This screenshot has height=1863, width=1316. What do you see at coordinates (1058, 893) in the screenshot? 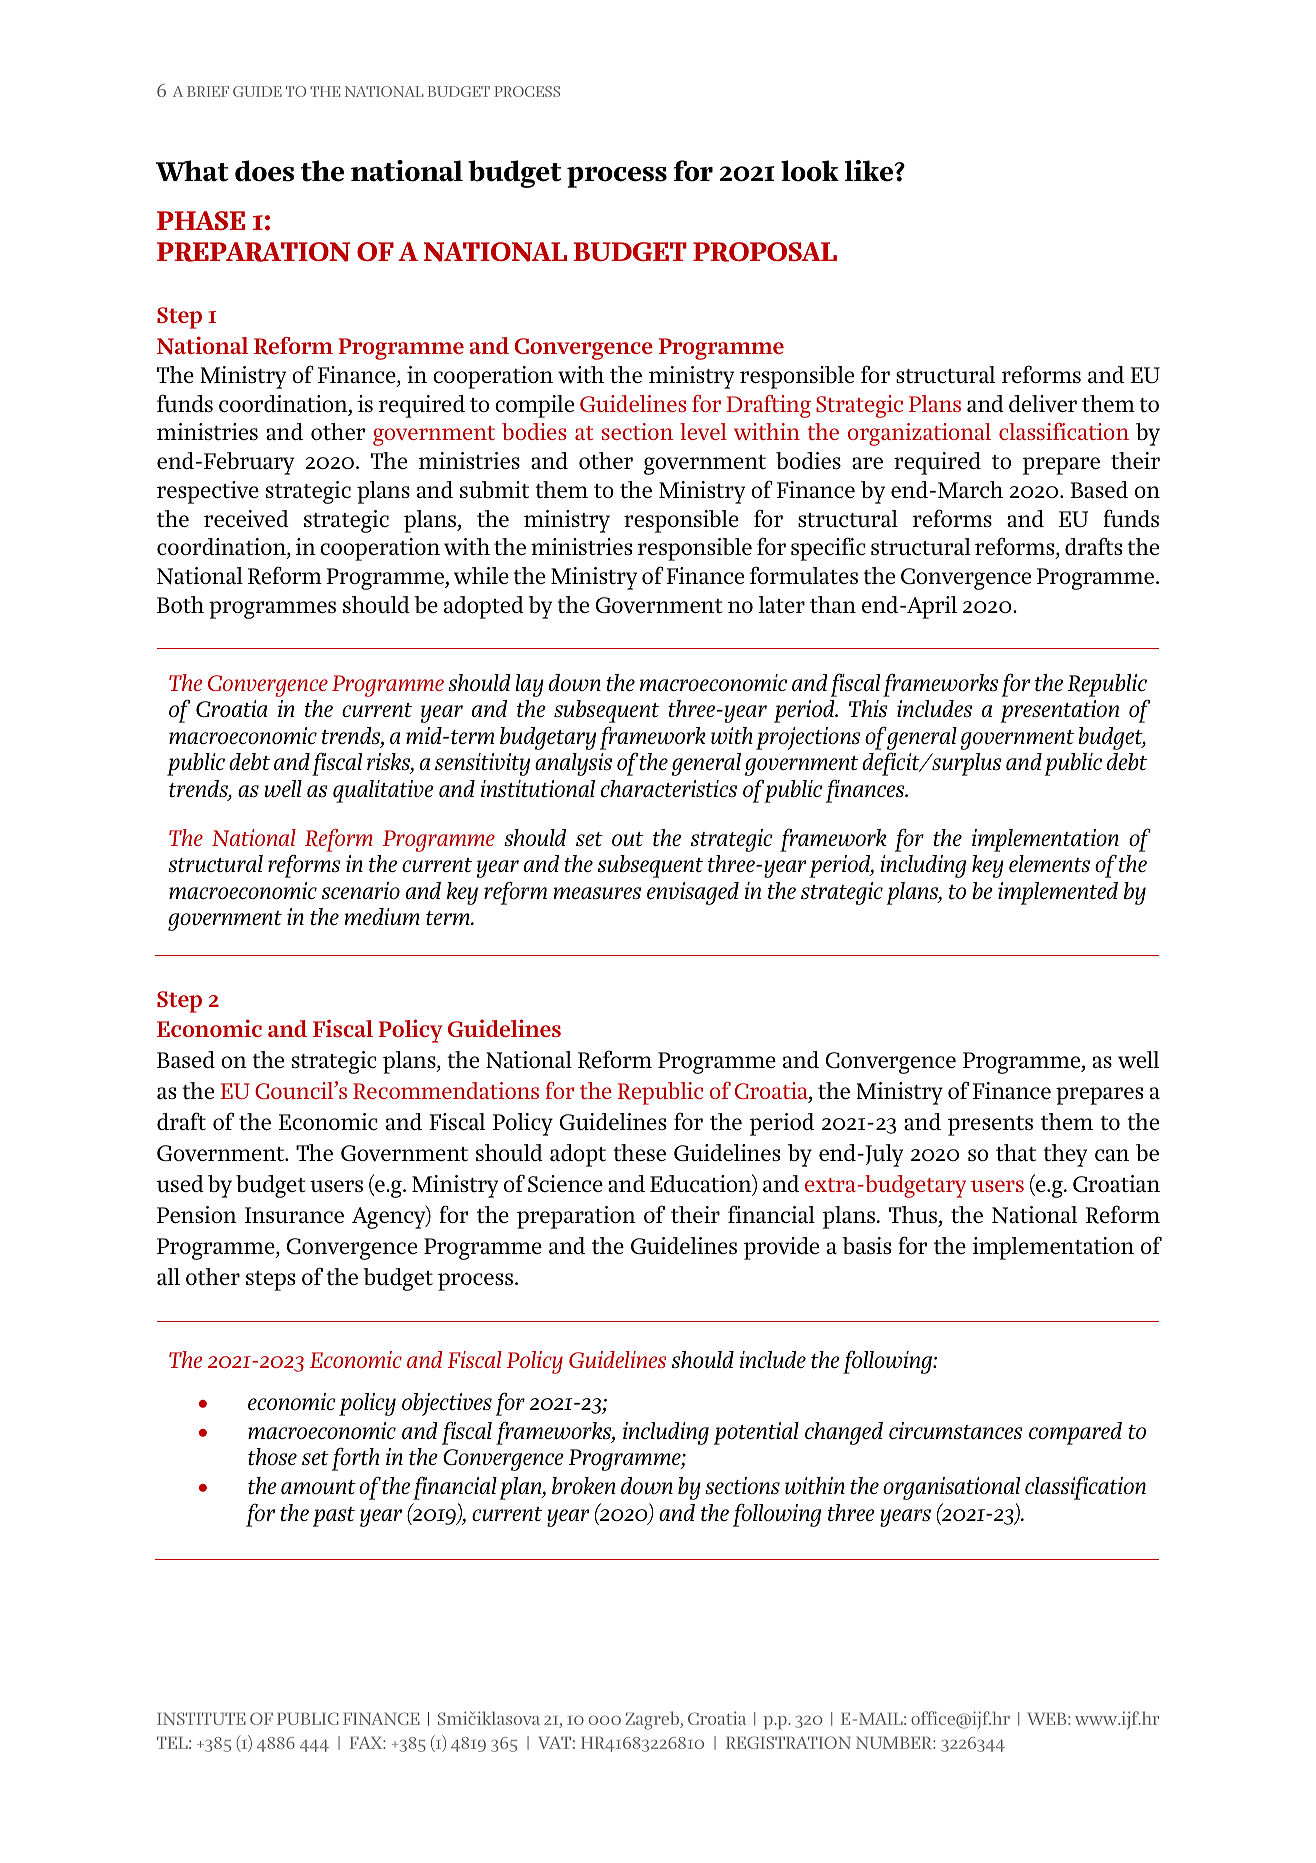
I see `implemented` at bounding box center [1058, 893].
